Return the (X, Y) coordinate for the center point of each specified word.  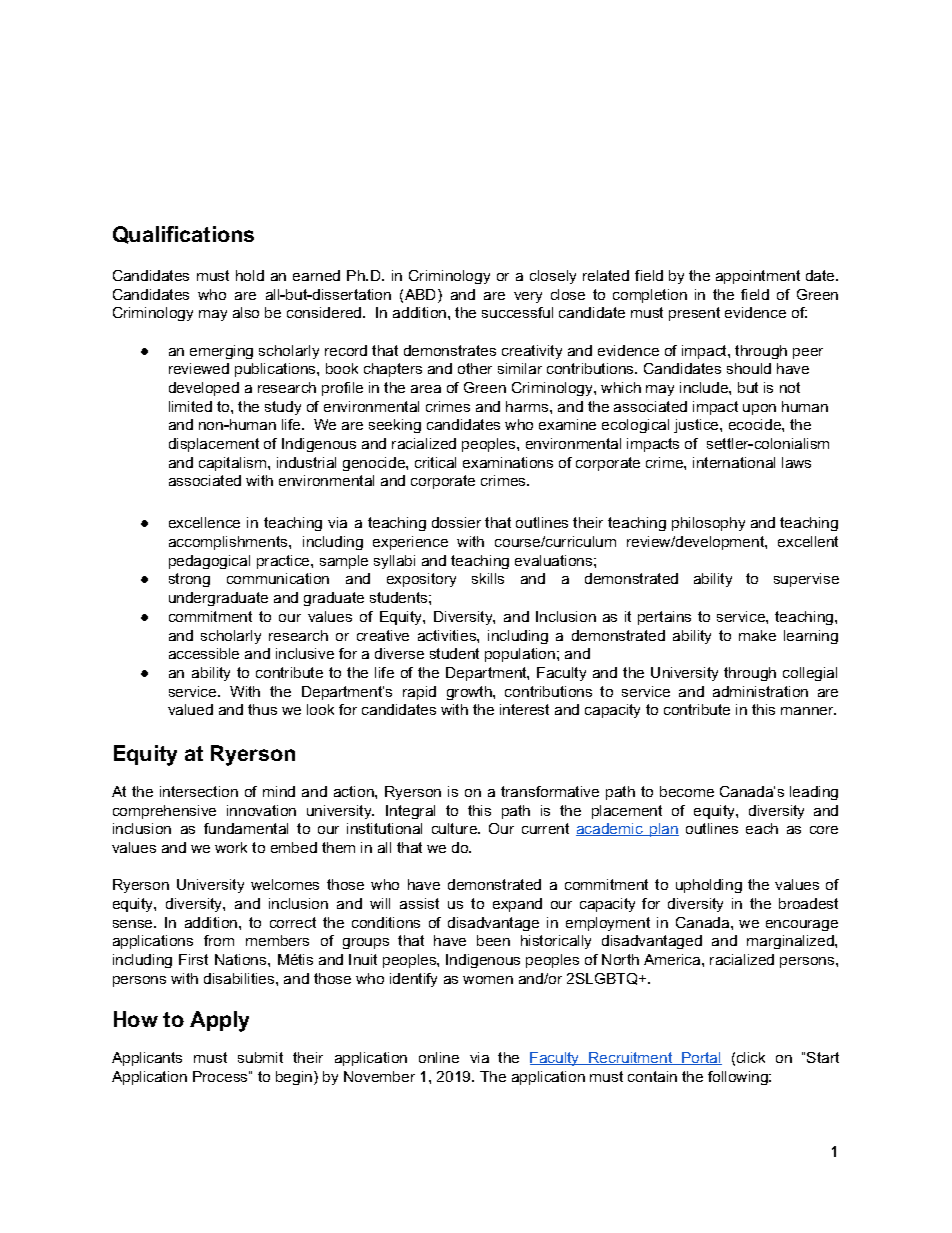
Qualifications (183, 235)
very (528, 297)
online (439, 1057)
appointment (758, 277)
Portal (701, 1058)
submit (260, 1057)
